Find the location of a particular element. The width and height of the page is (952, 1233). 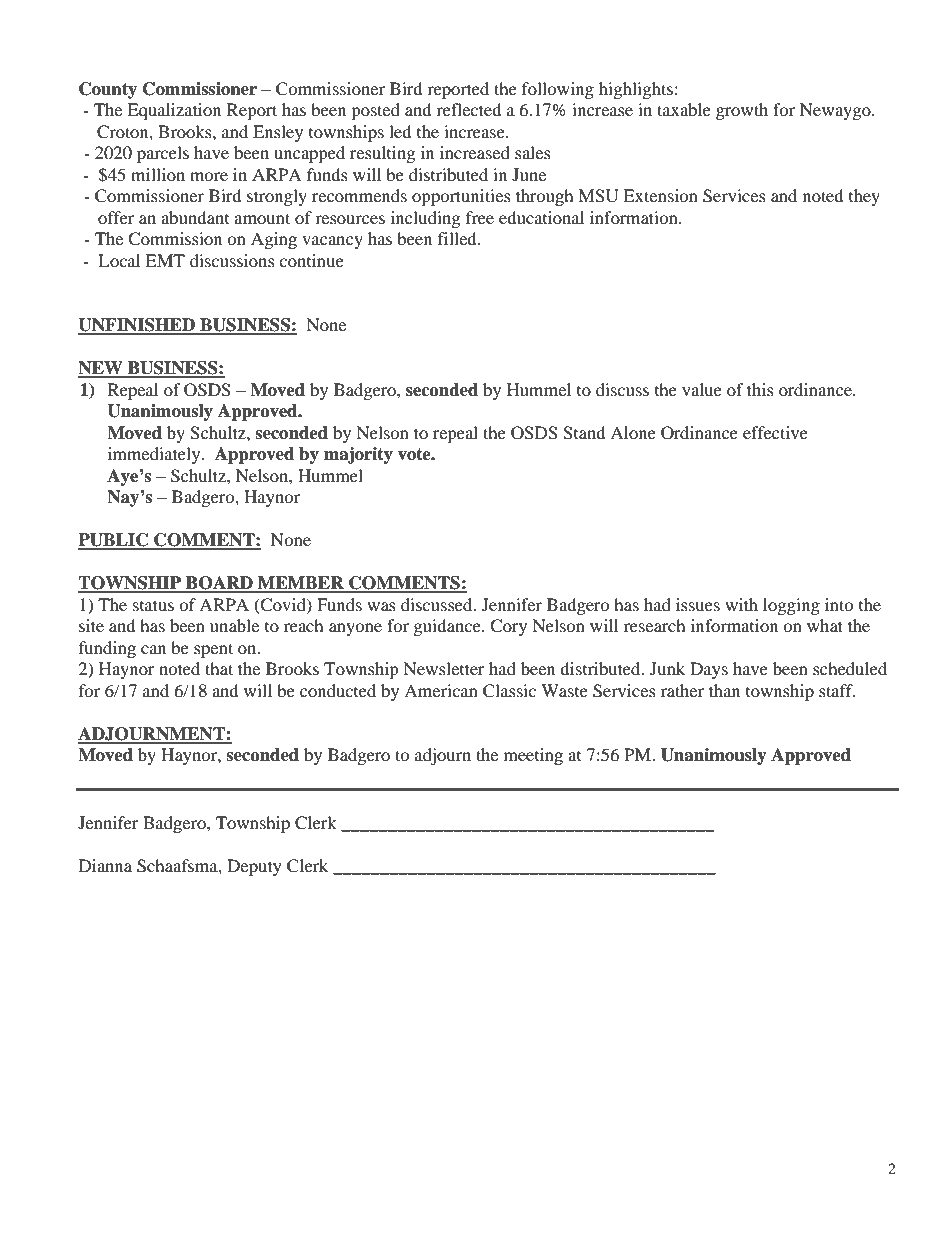

growth is located at coordinates (742, 111).
